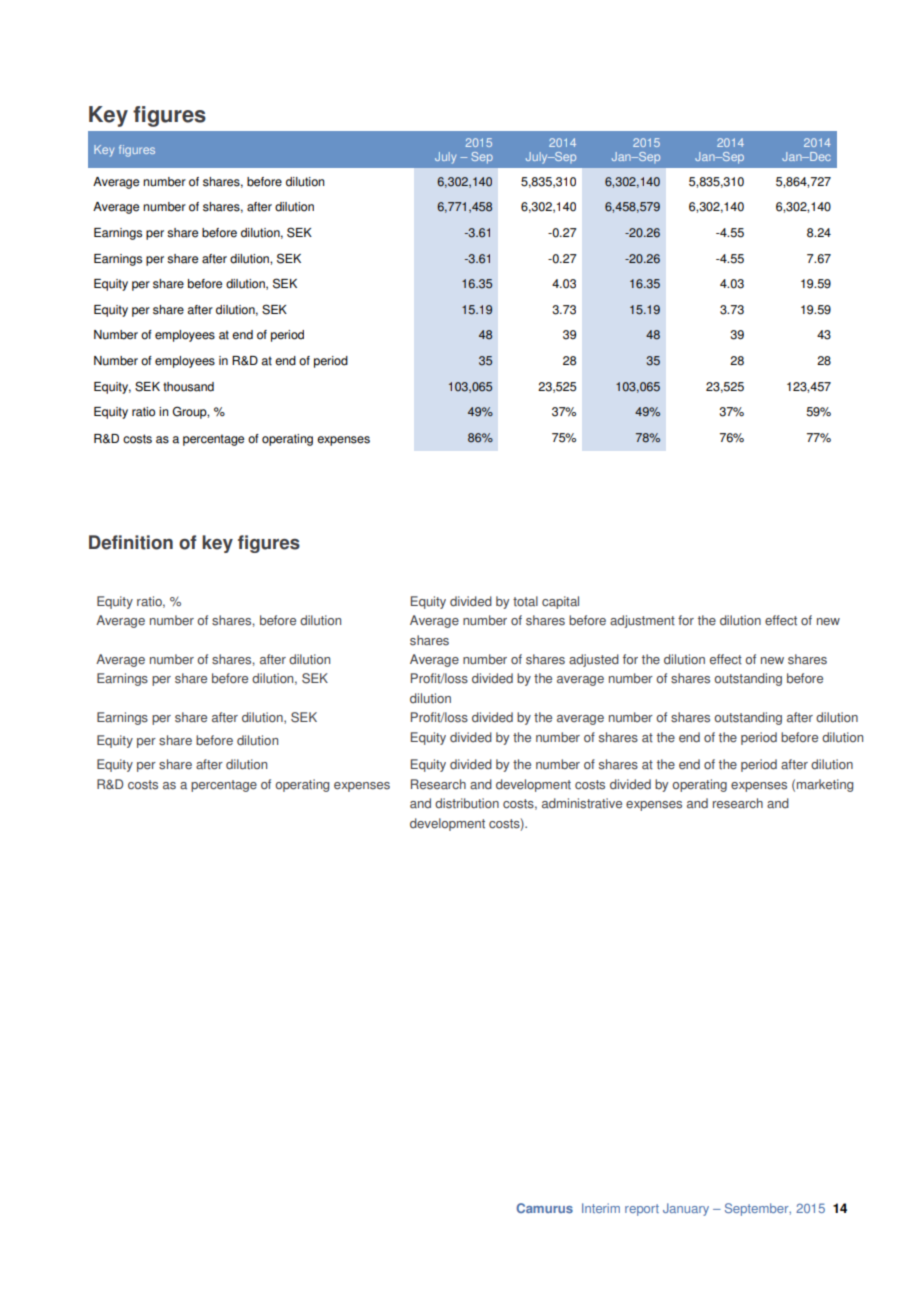 This page has width=924, height=1308. Describe the element at coordinates (467, 803) in the page. I see `distribution` at that location.
